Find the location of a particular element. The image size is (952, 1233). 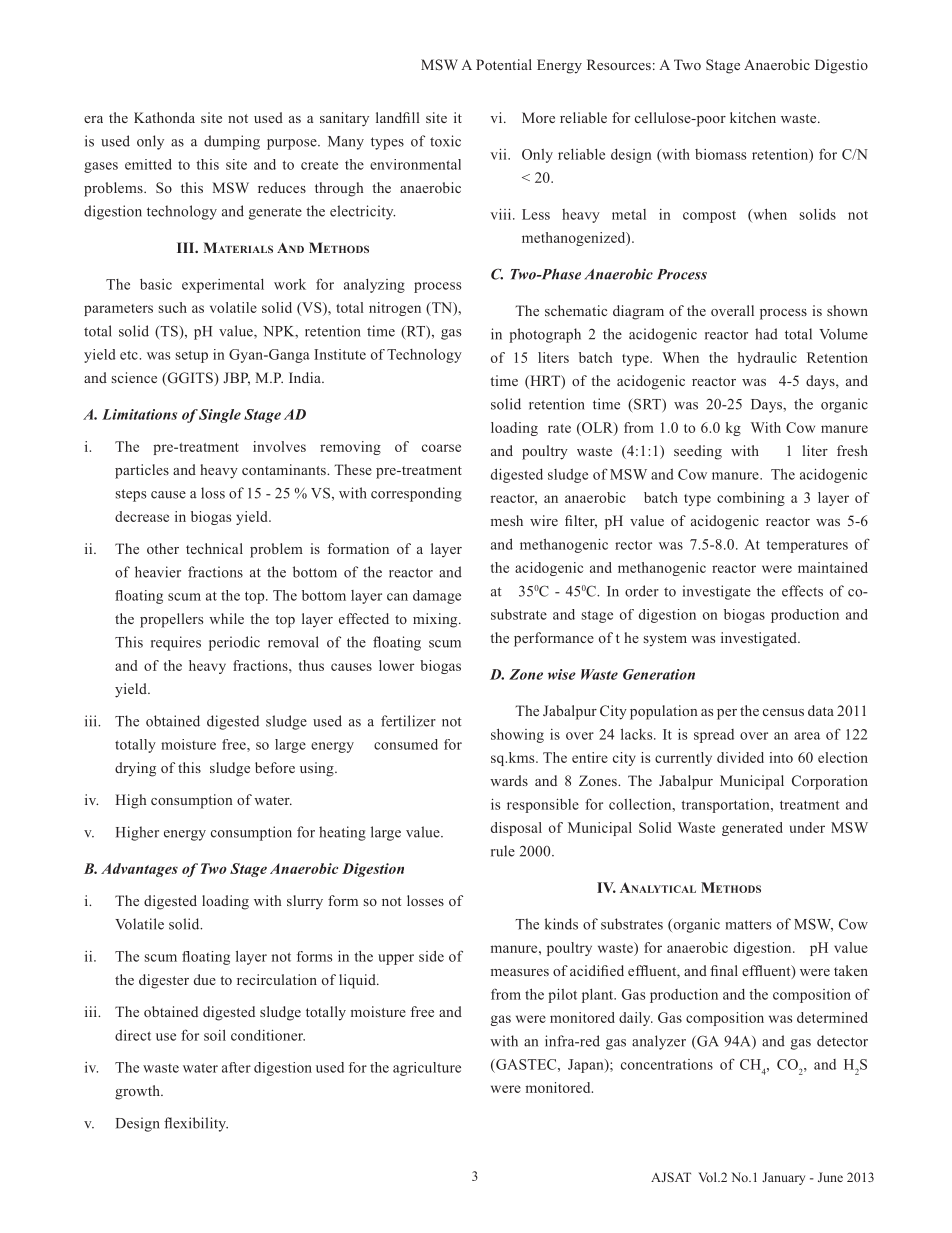

setup is located at coordinates (192, 356).
